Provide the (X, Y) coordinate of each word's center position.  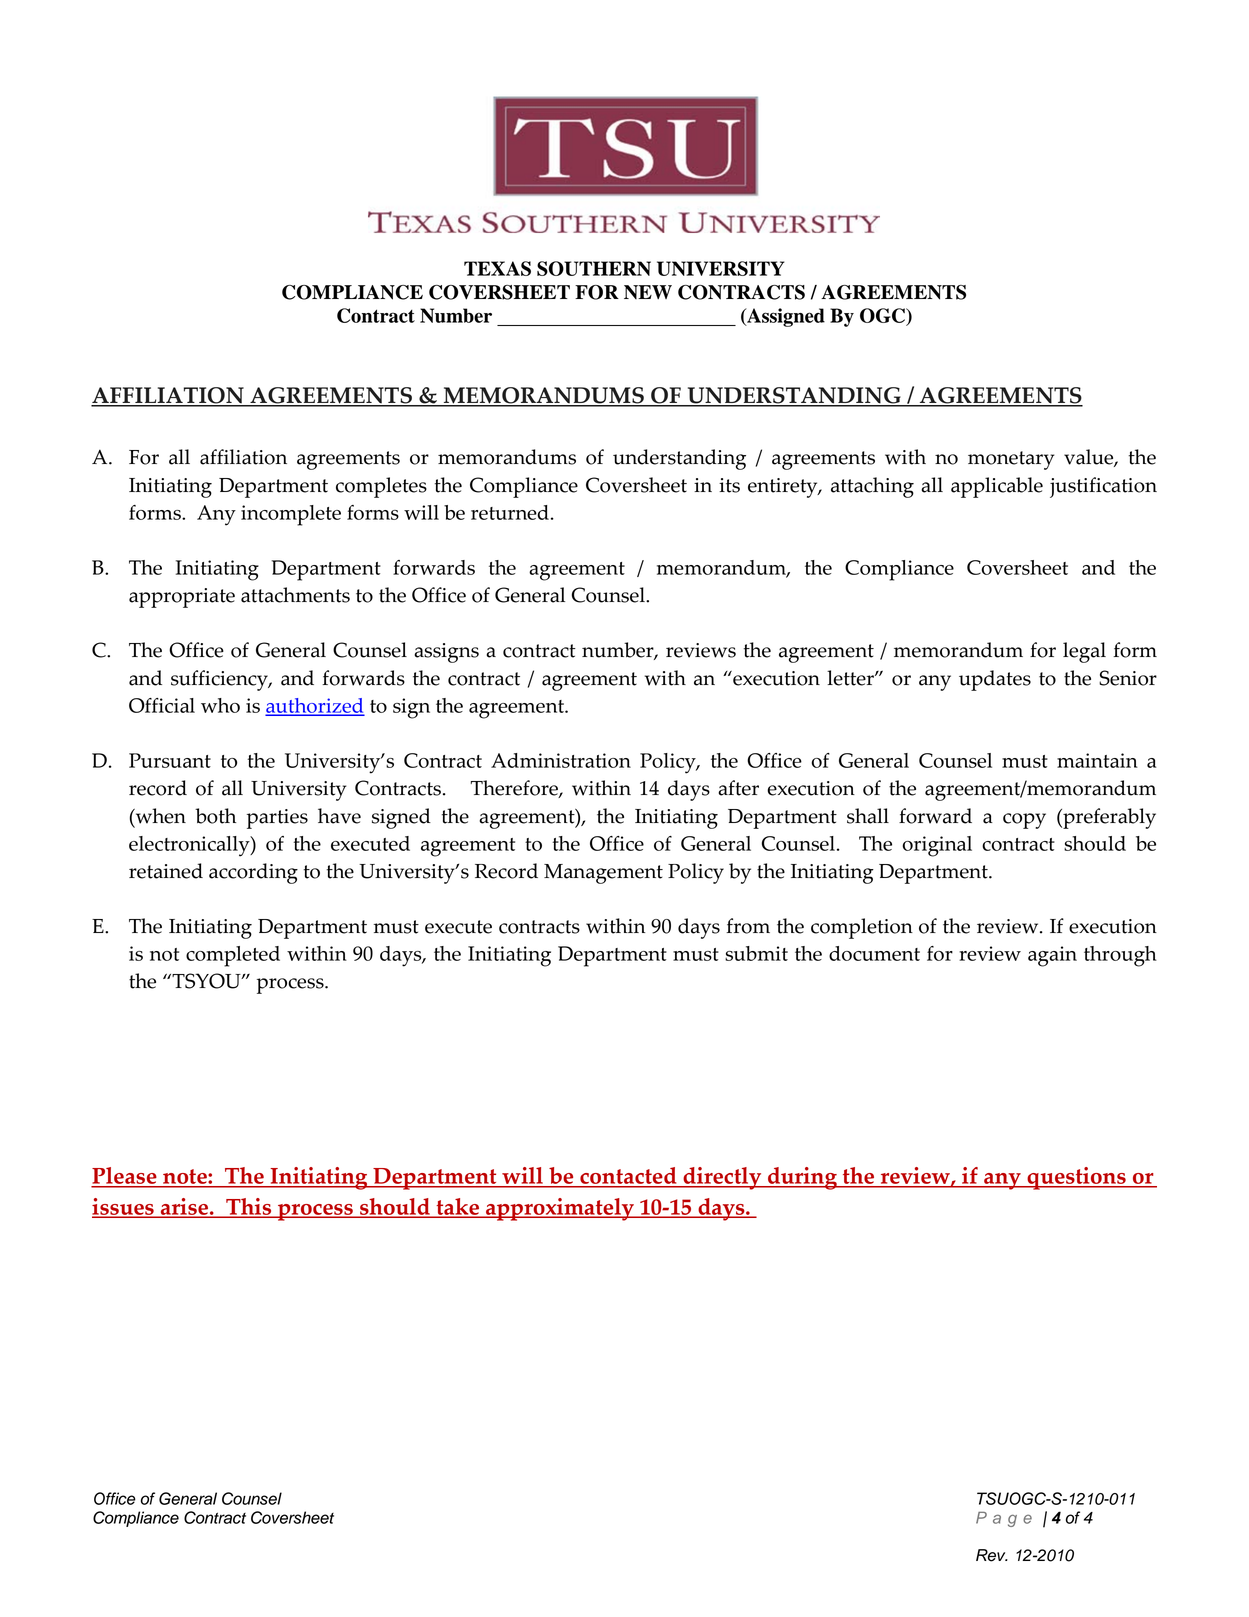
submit (756, 953)
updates (995, 680)
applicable (997, 487)
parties (277, 819)
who (220, 705)
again (1052, 956)
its (729, 485)
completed (233, 956)
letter (851, 678)
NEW (648, 292)
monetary (1011, 460)
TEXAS (497, 268)
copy (1024, 821)
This (249, 1208)
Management (603, 874)
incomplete (291, 515)
